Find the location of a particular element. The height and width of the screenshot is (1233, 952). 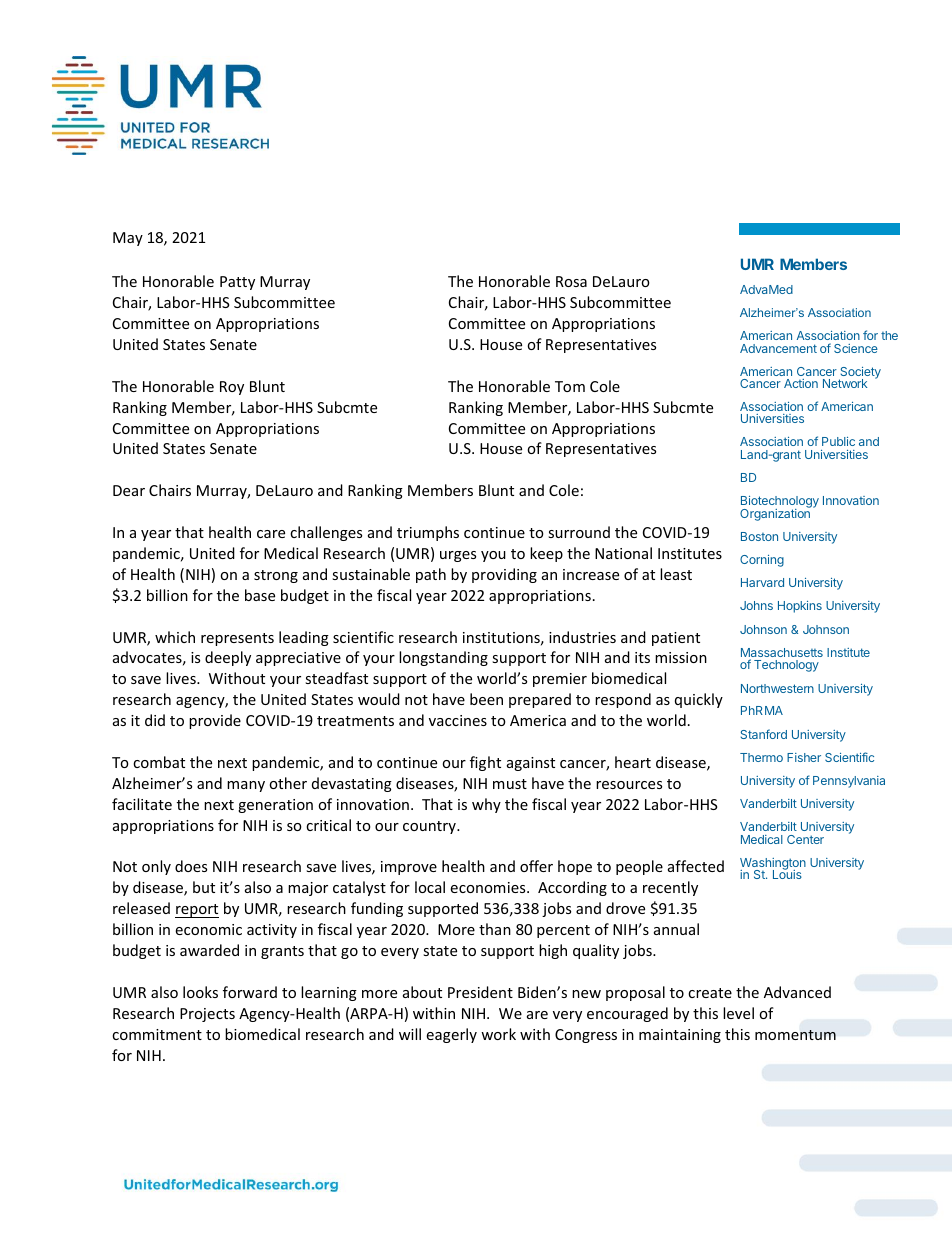

President is located at coordinates (480, 992).
